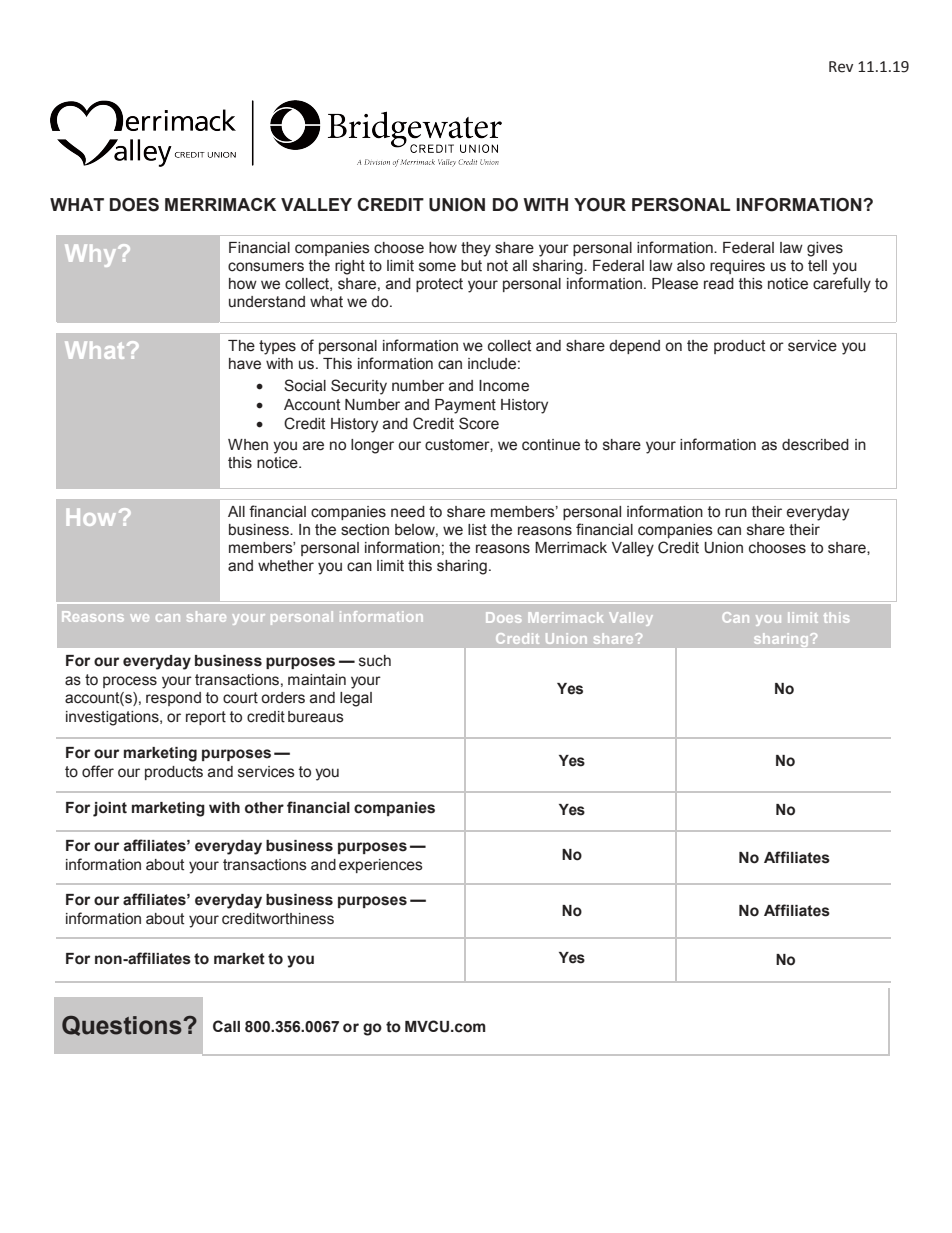  I want to click on other, so click(264, 808).
